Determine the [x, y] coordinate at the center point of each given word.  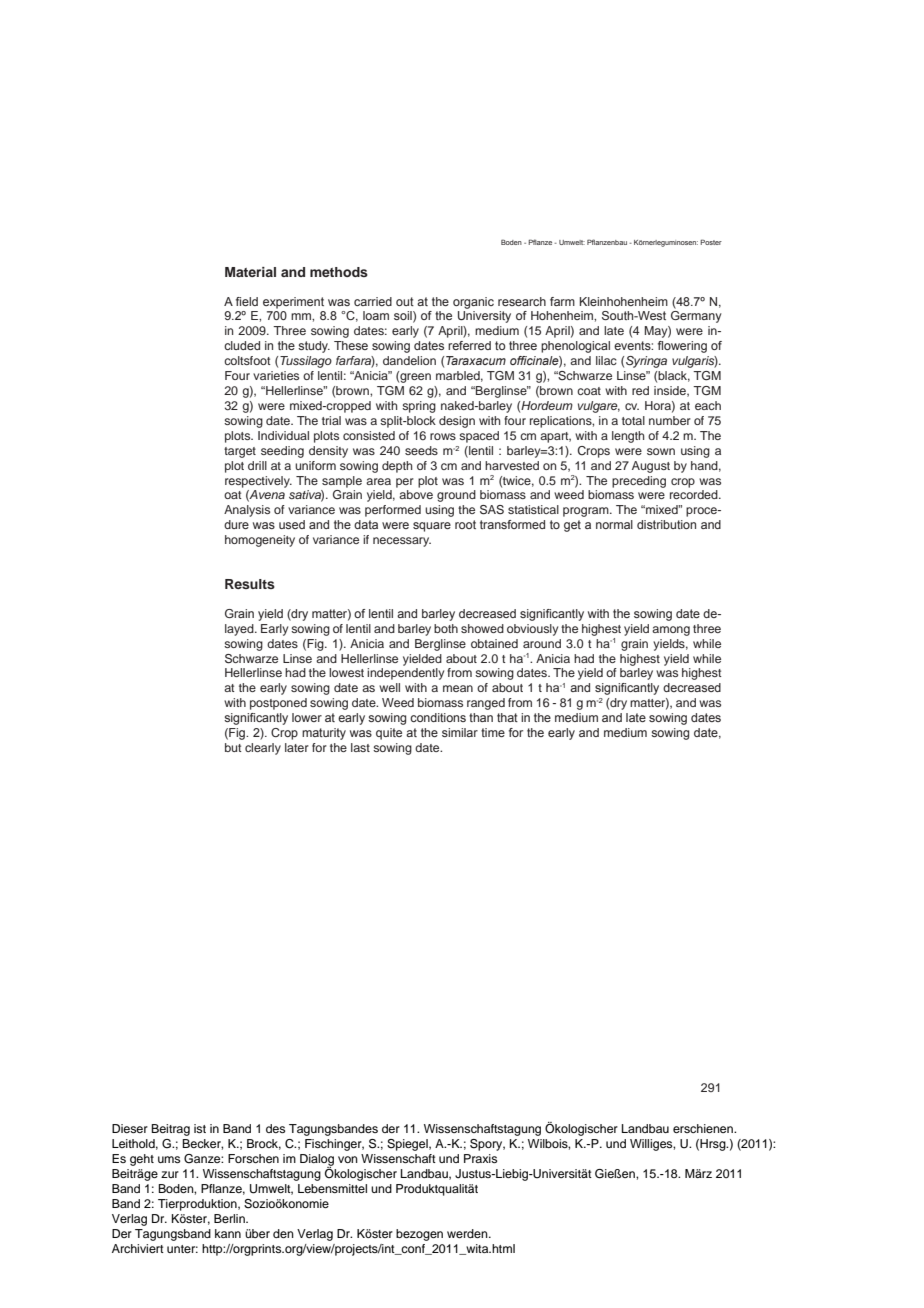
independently [405, 674]
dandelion [409, 360]
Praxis [480, 1158]
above [416, 494]
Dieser [130, 1128]
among [671, 631]
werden [468, 1233]
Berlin [230, 1218]
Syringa [646, 362]
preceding [639, 482]
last [360, 747]
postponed [278, 704]
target [240, 452]
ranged [486, 704]
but [233, 747]
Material [250, 272]
